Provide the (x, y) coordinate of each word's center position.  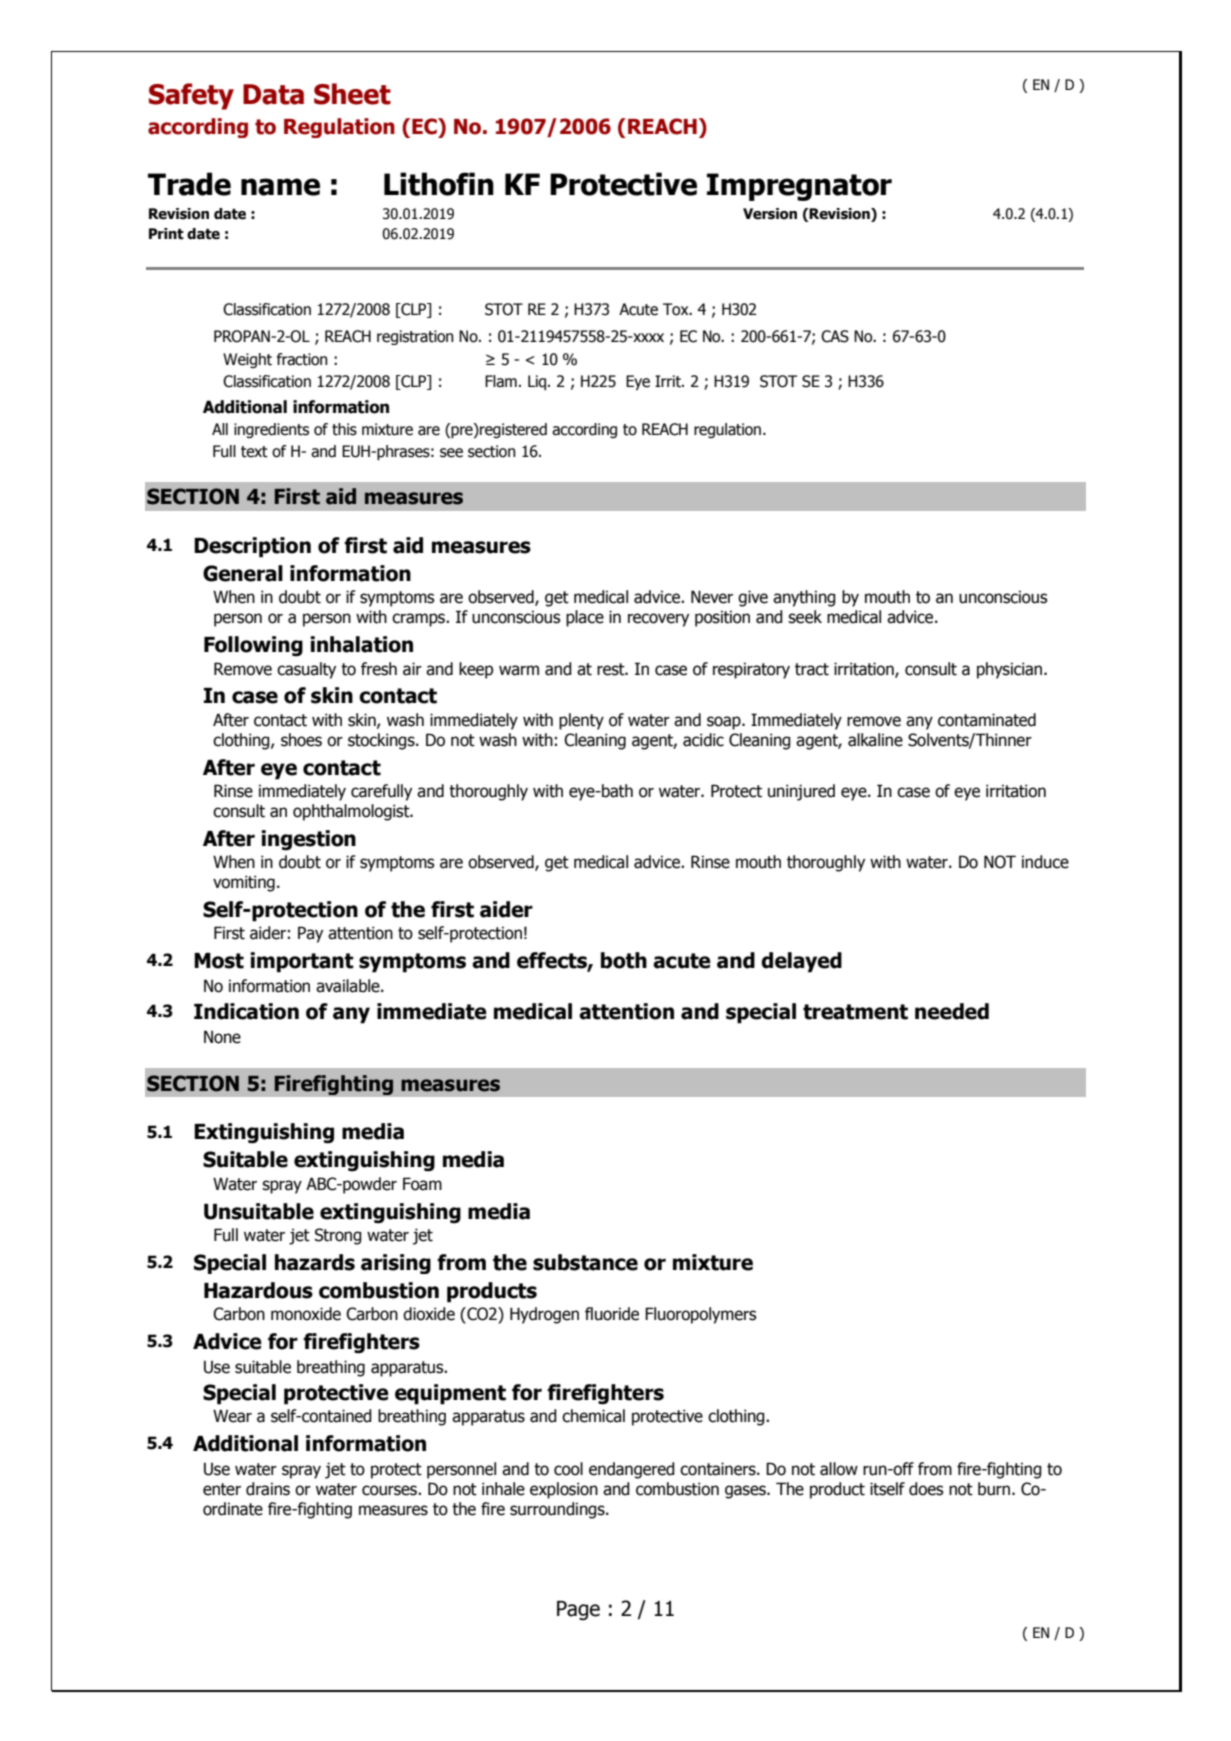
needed (952, 1011)
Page (578, 1610)
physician (1011, 670)
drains (268, 1489)
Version (770, 214)
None (222, 1037)
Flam (501, 381)
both (624, 960)
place (585, 618)
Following (253, 646)
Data (273, 94)
